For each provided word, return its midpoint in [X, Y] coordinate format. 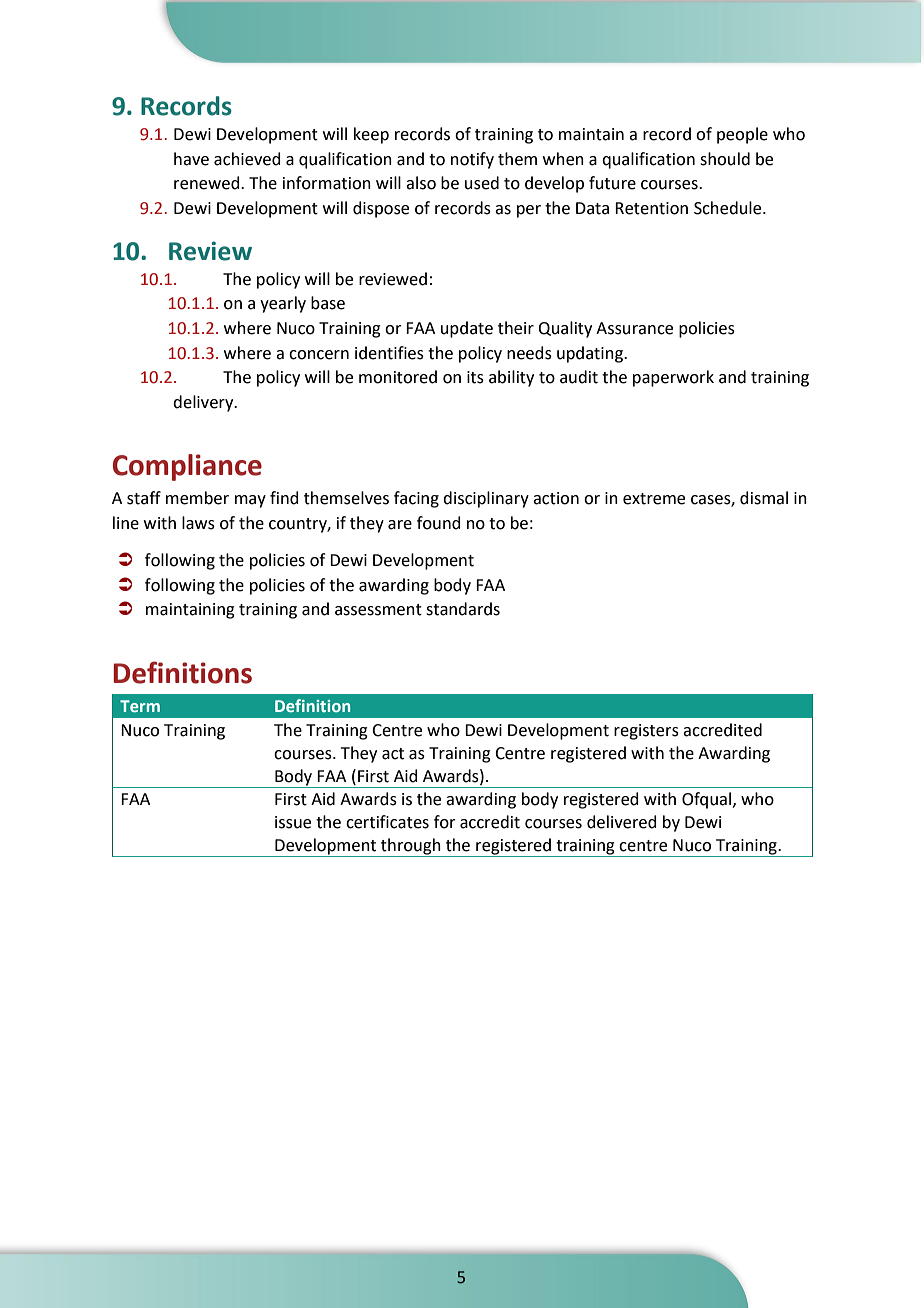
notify [472, 160]
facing [416, 499]
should [725, 159]
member [197, 498]
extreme [654, 499]
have [191, 159]
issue [293, 822]
